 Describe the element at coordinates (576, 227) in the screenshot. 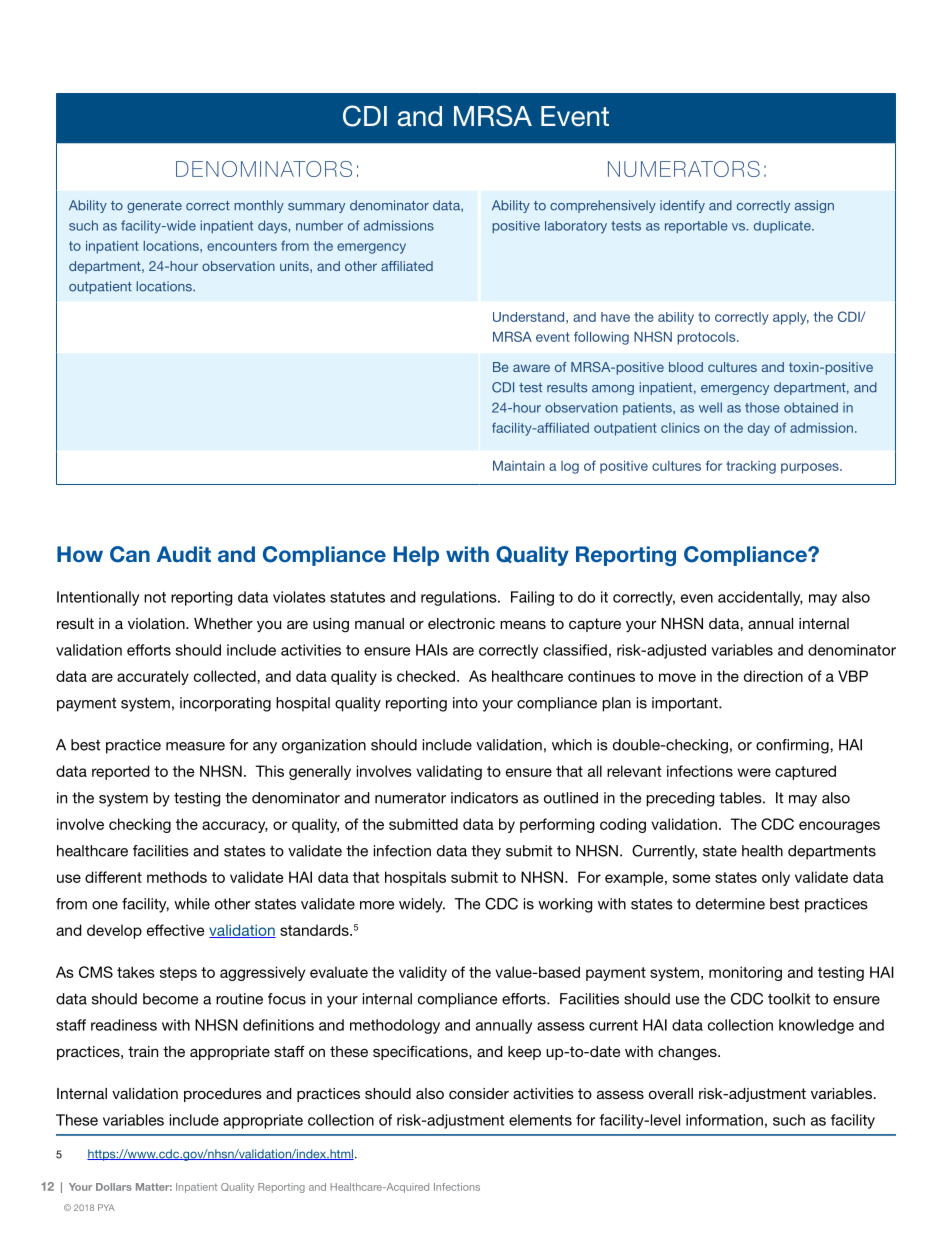

I see `laboratory` at that location.
